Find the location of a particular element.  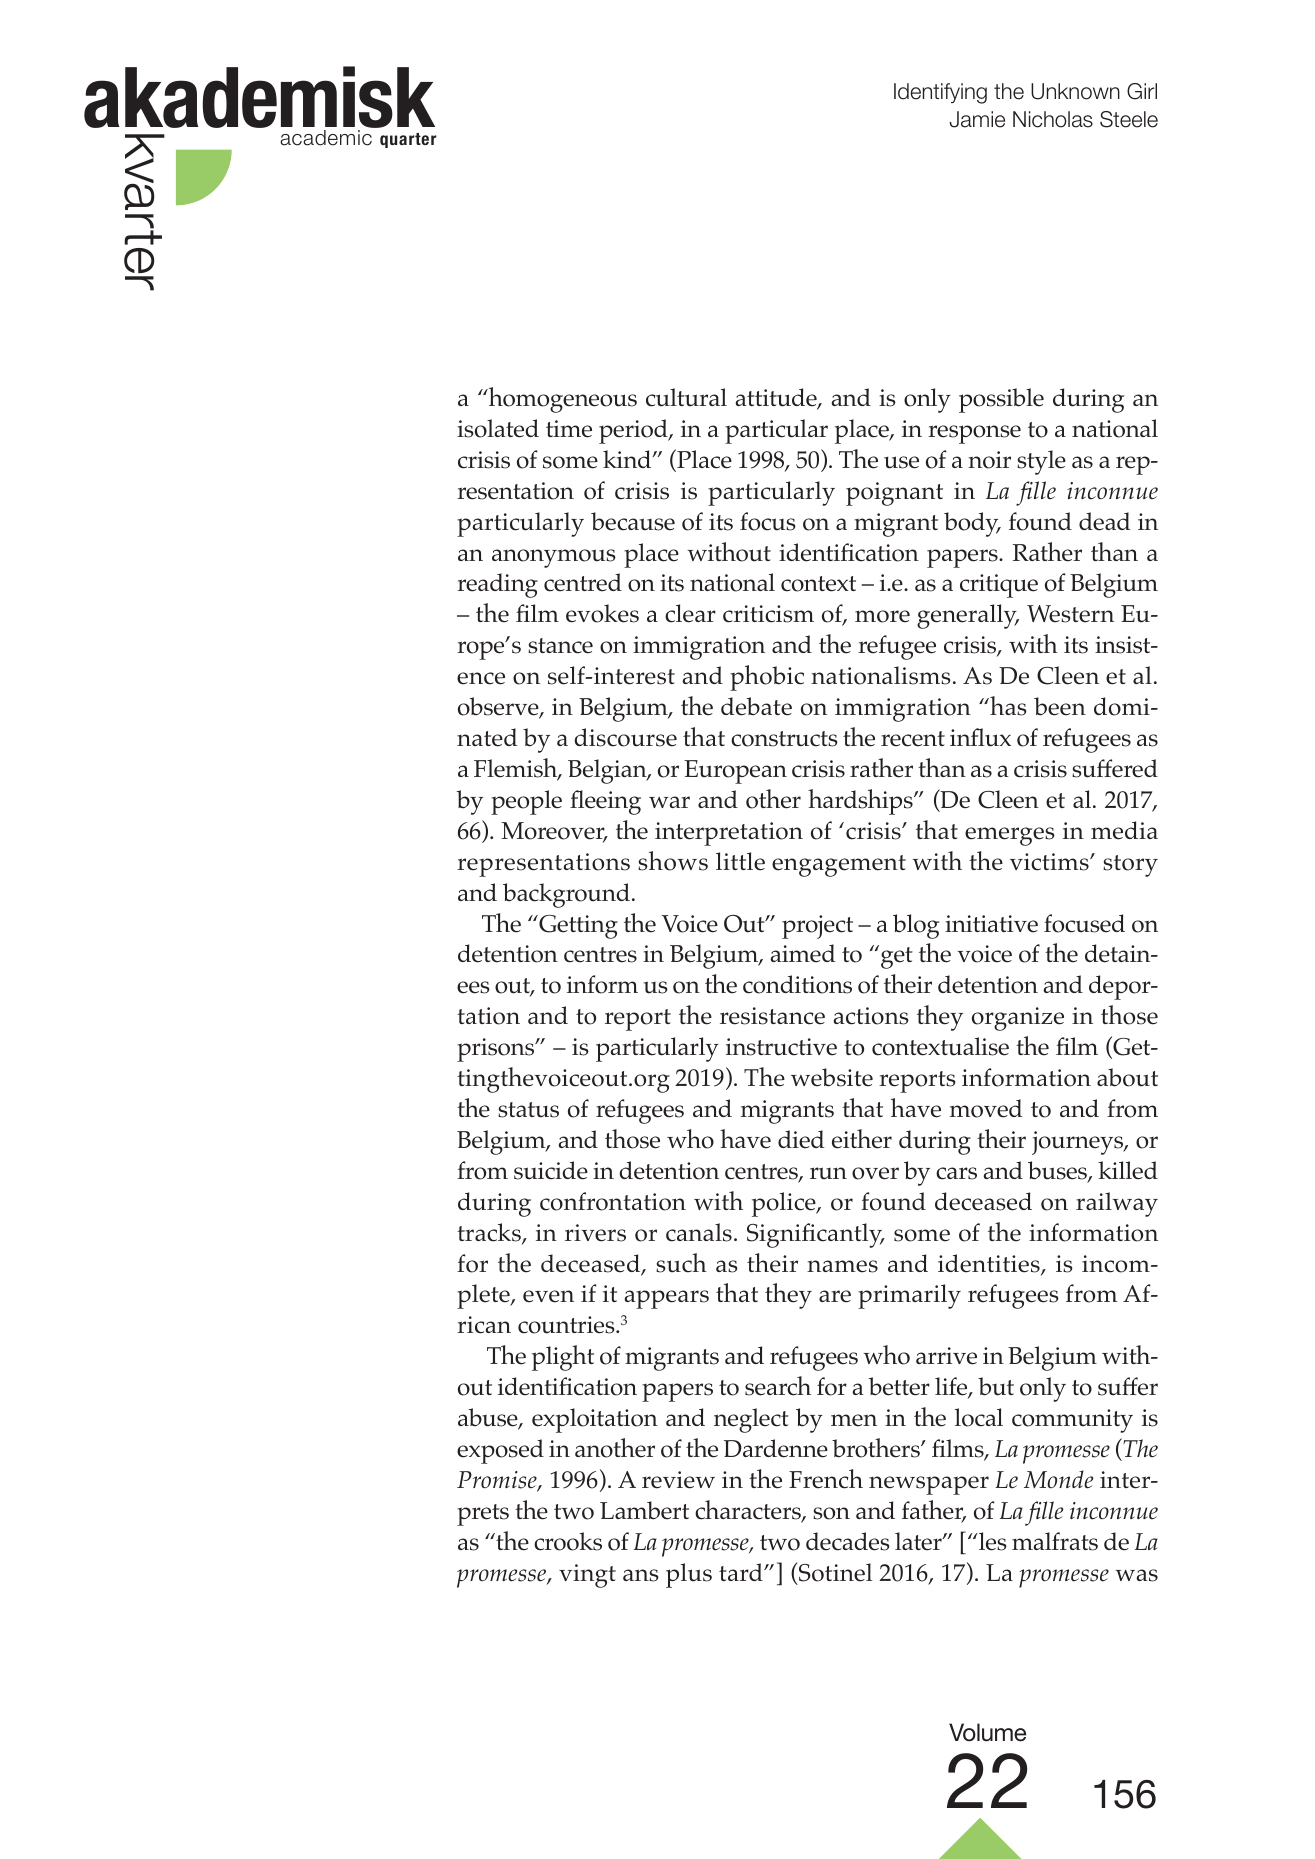

vingt is located at coordinates (587, 1576).
